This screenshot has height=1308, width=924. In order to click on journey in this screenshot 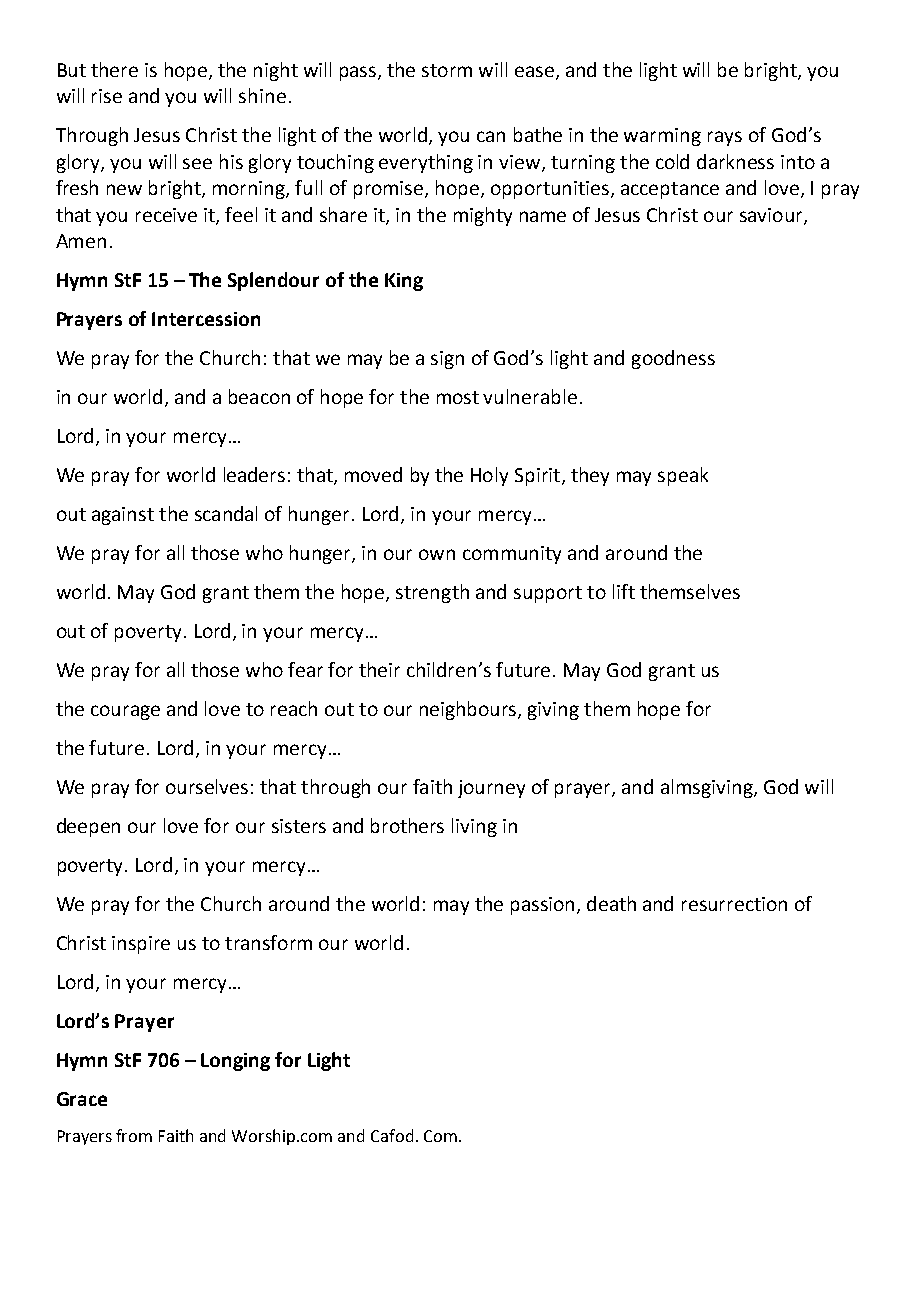, I will do `click(491, 789)`.
